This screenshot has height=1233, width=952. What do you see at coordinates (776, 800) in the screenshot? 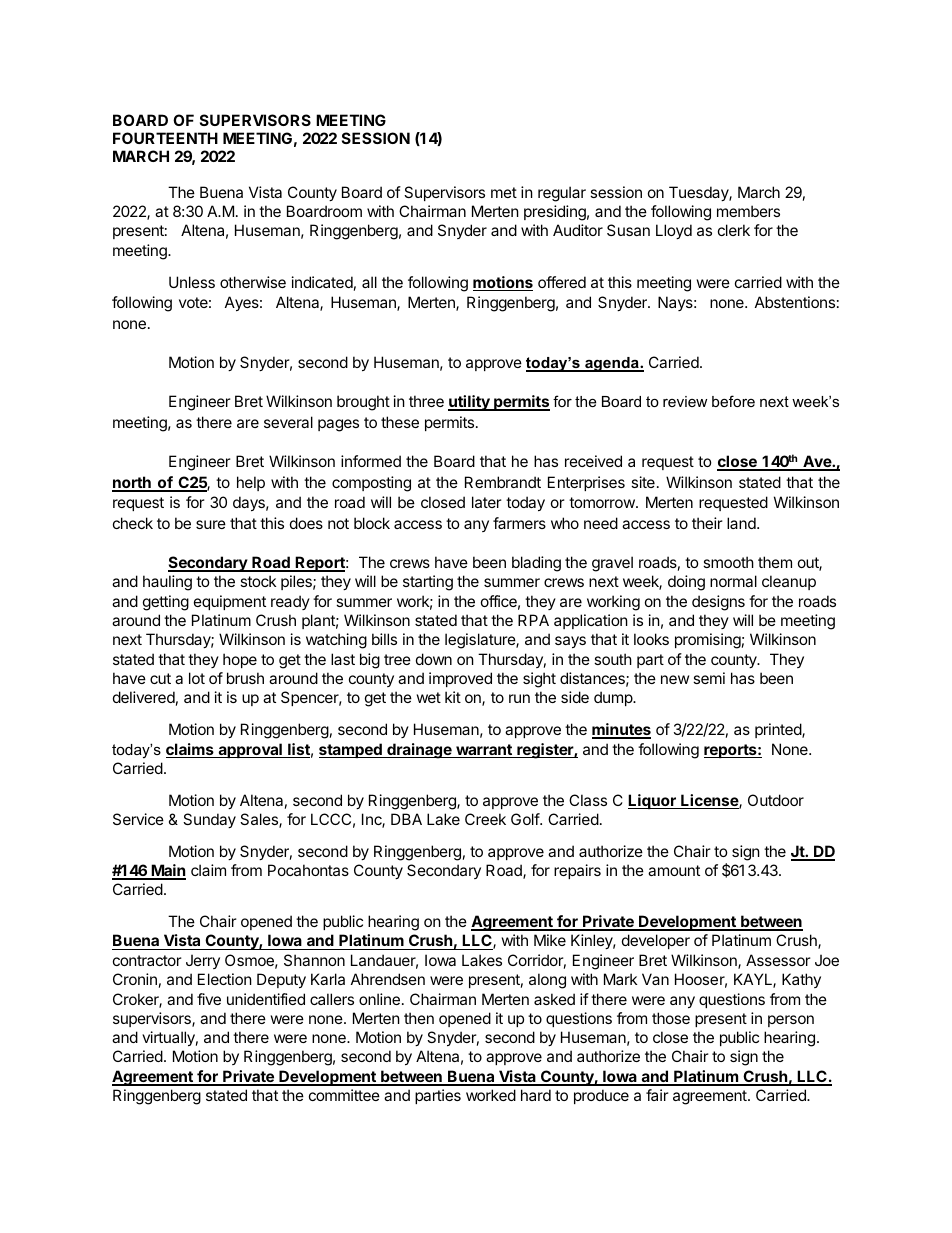
I see `Outdoor` at bounding box center [776, 800].
